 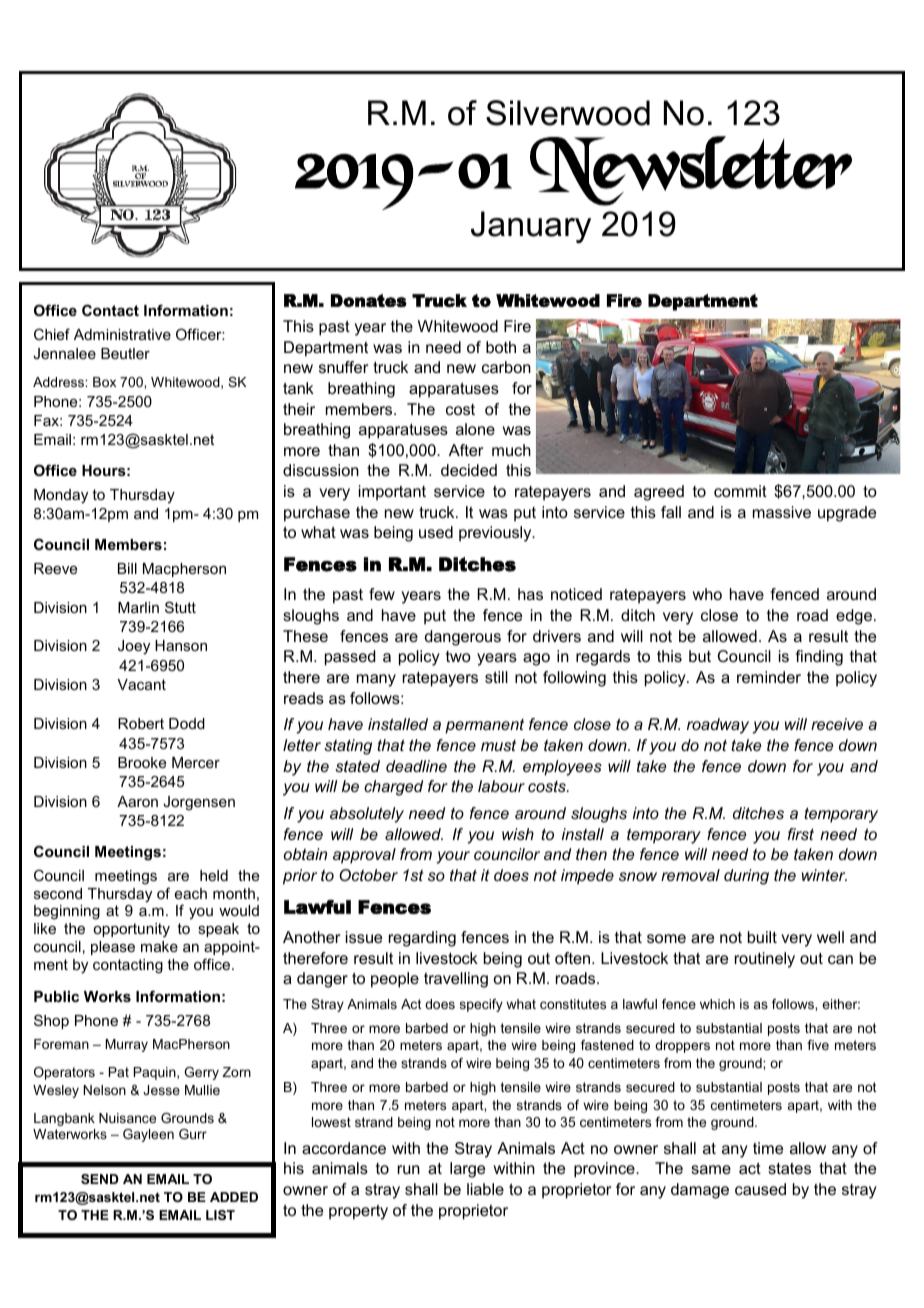 I want to click on Bill, so click(x=127, y=568).
